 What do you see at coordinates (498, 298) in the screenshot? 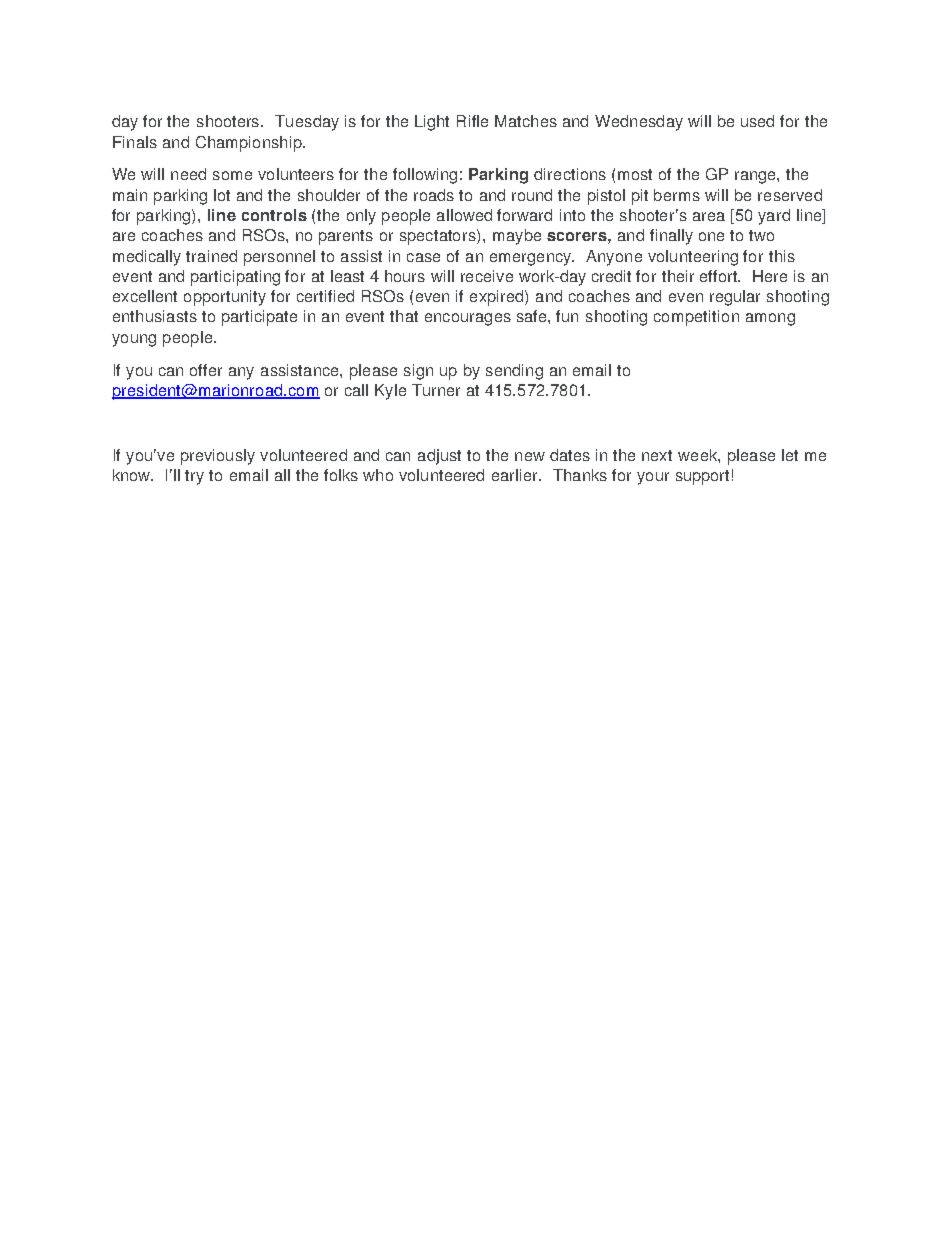
I see `expired` at bounding box center [498, 298].
